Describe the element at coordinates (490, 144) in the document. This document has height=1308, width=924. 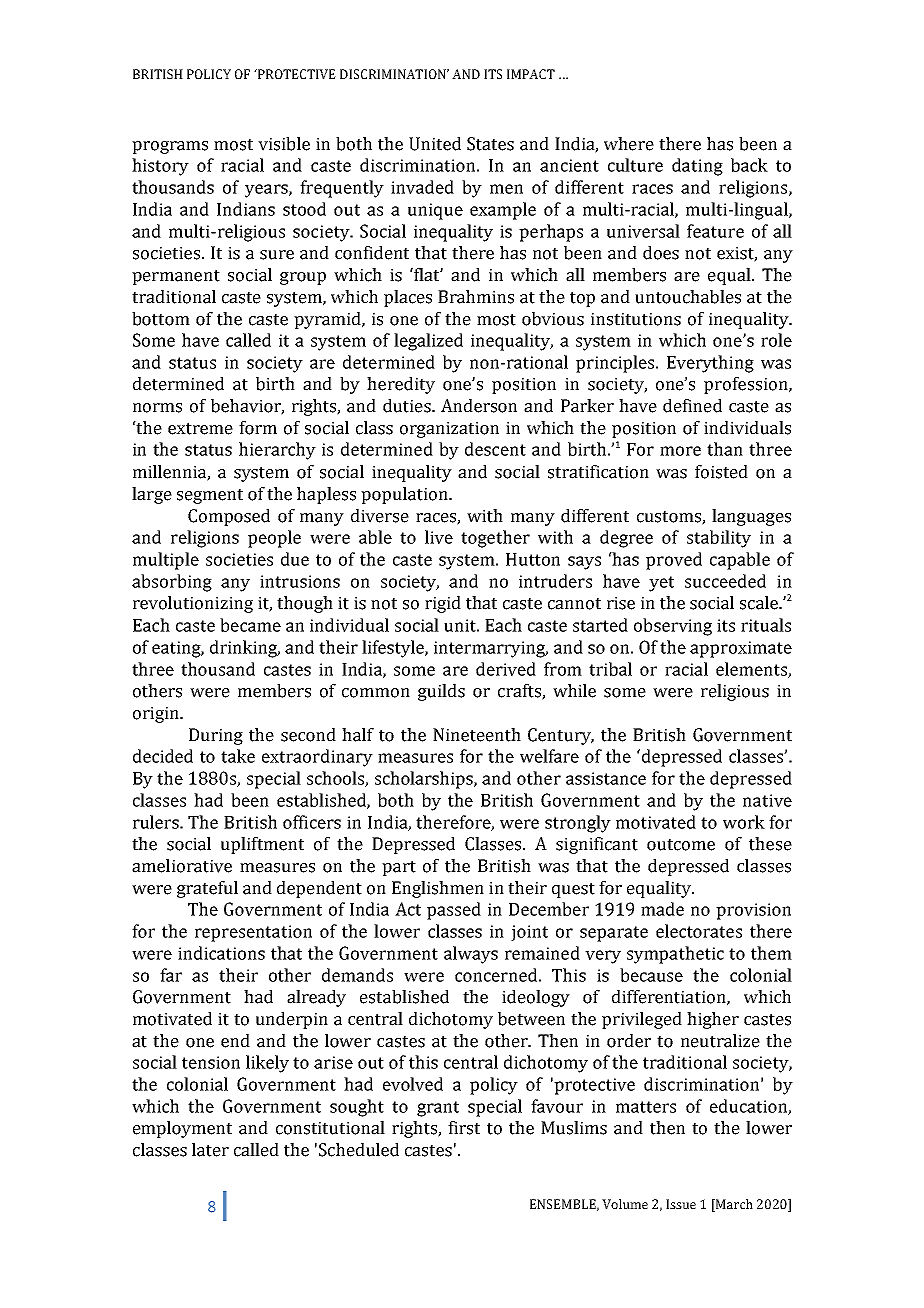
I see `States` at that location.
